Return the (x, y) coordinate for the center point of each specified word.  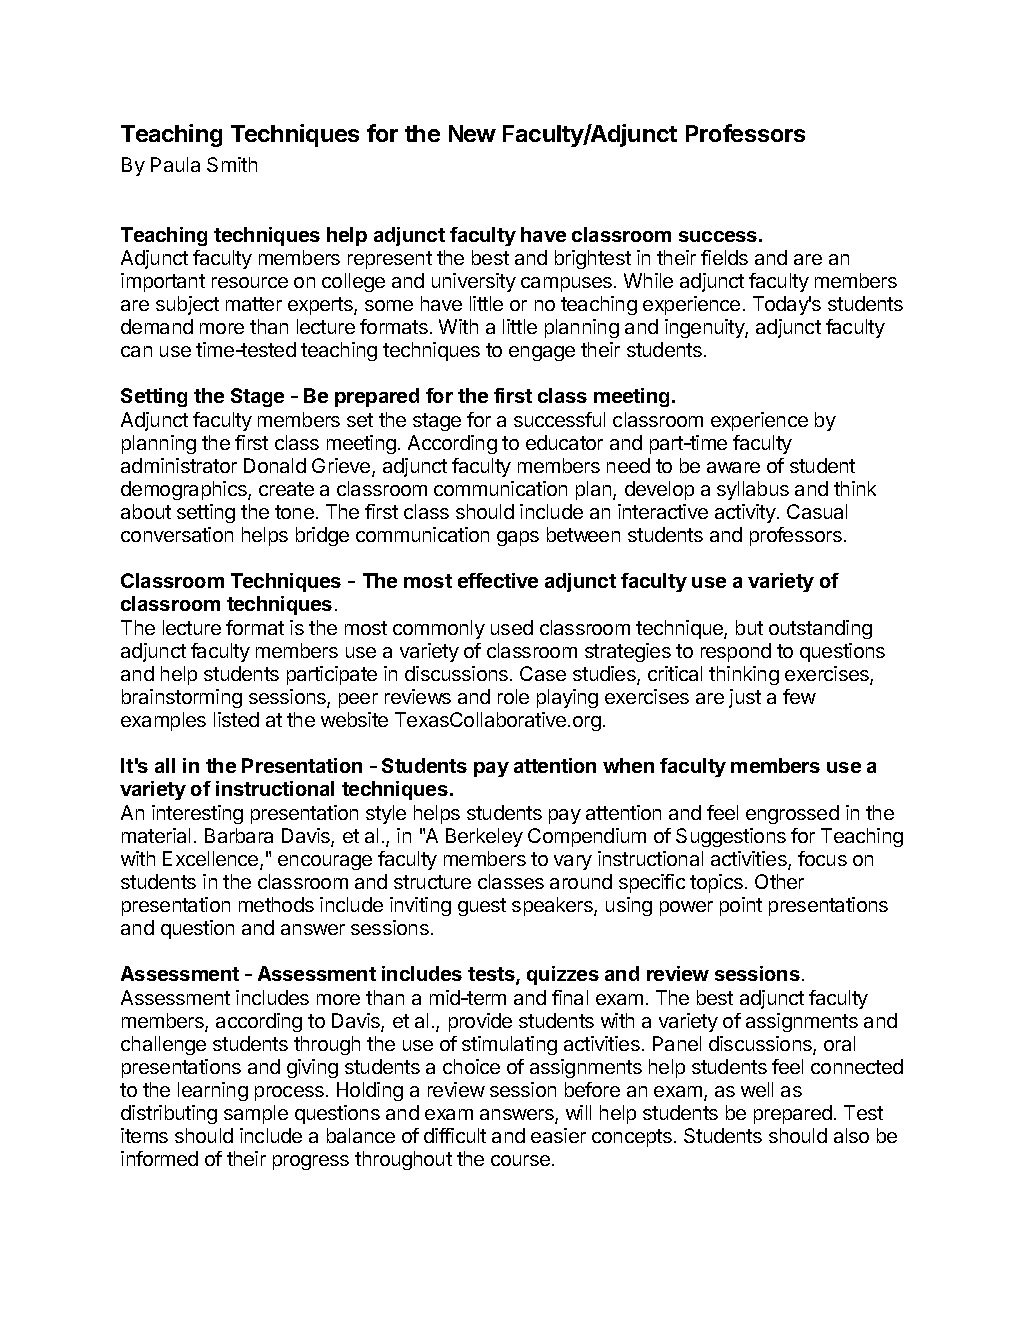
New (472, 133)
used (512, 627)
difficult (455, 1135)
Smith (232, 164)
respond (736, 652)
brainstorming (182, 698)
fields (724, 257)
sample (256, 1114)
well (757, 1089)
